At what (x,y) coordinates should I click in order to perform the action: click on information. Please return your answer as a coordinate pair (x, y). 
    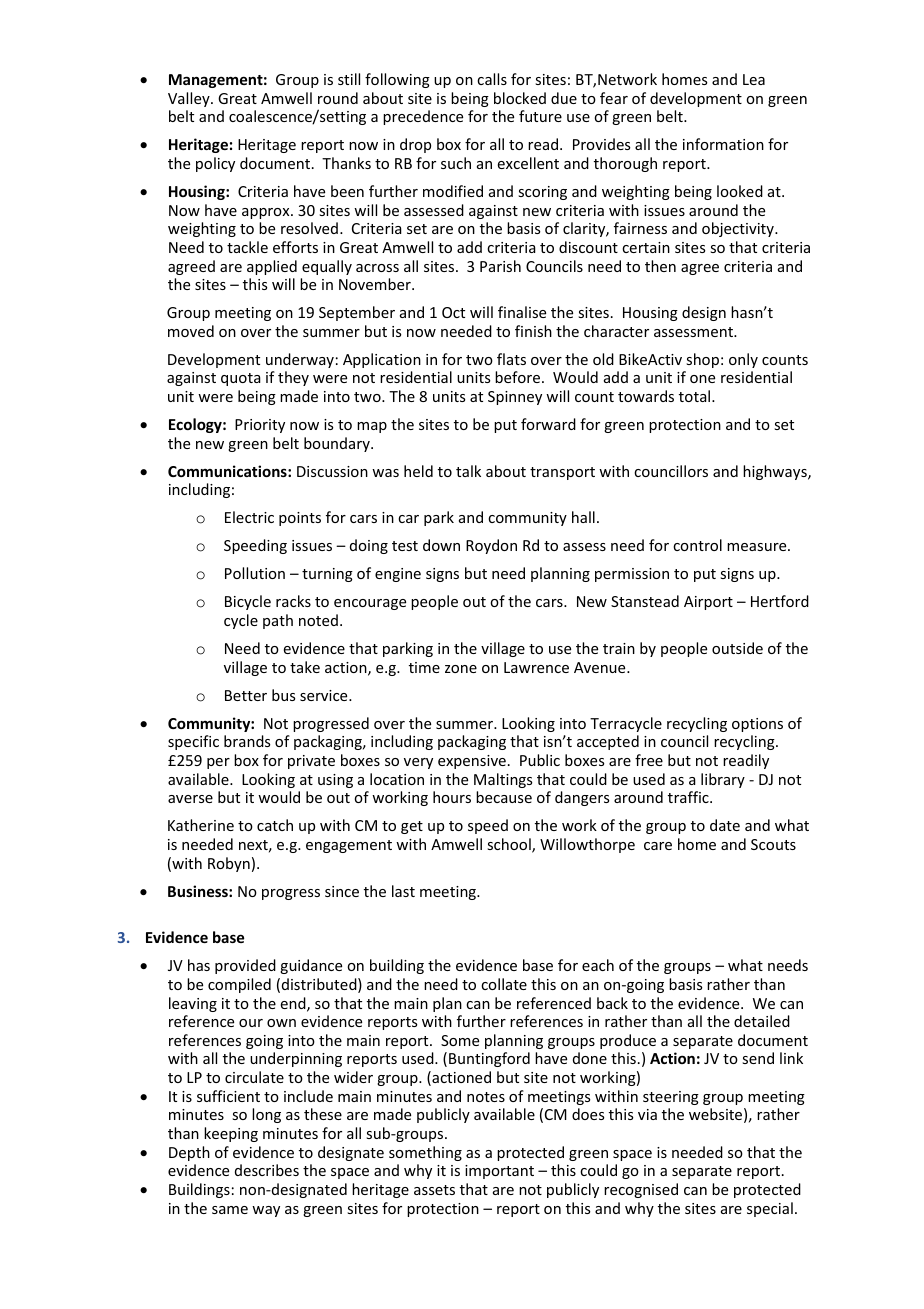
    Looking at the image, I should click on (723, 144).
